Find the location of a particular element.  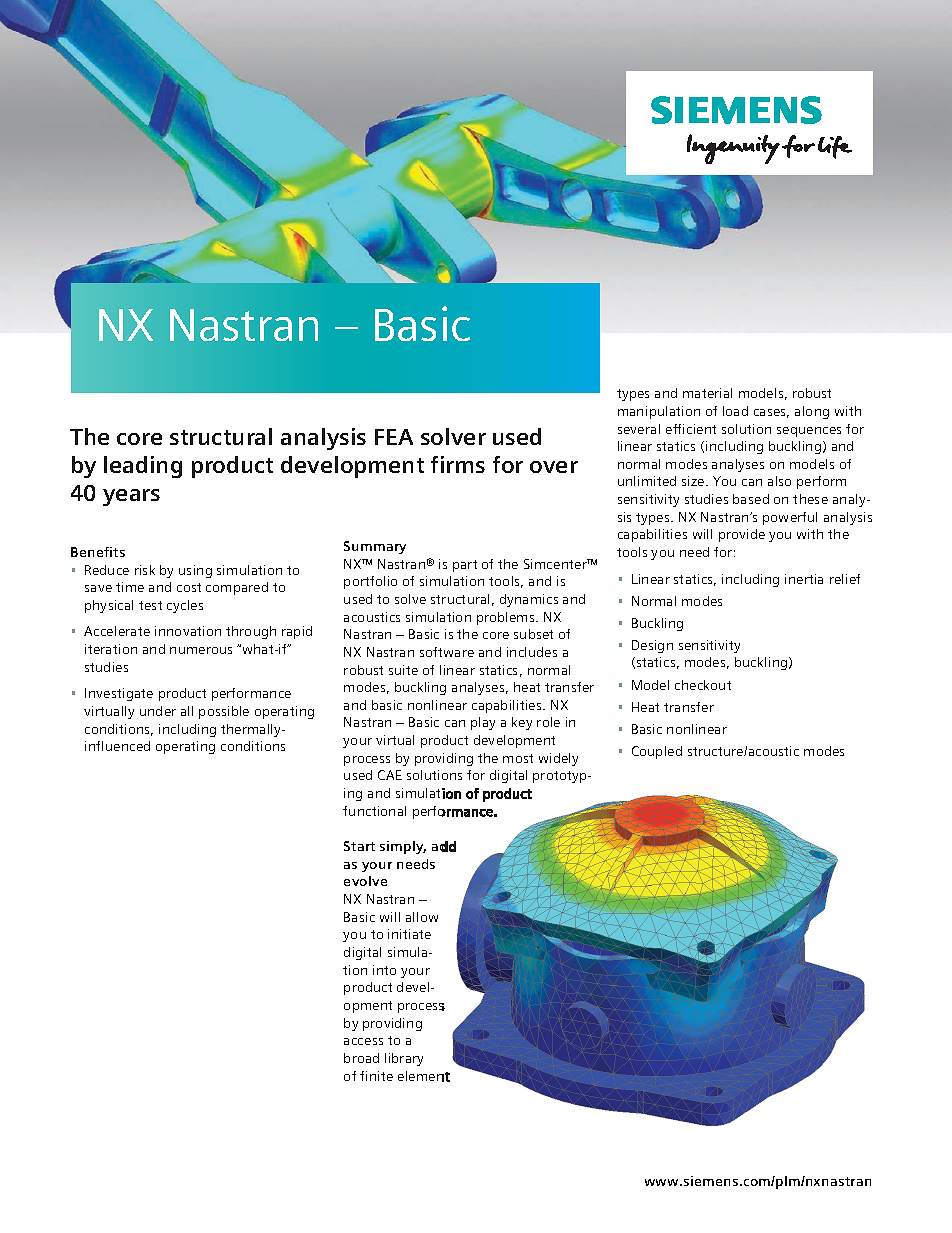

checkout is located at coordinates (703, 685).
